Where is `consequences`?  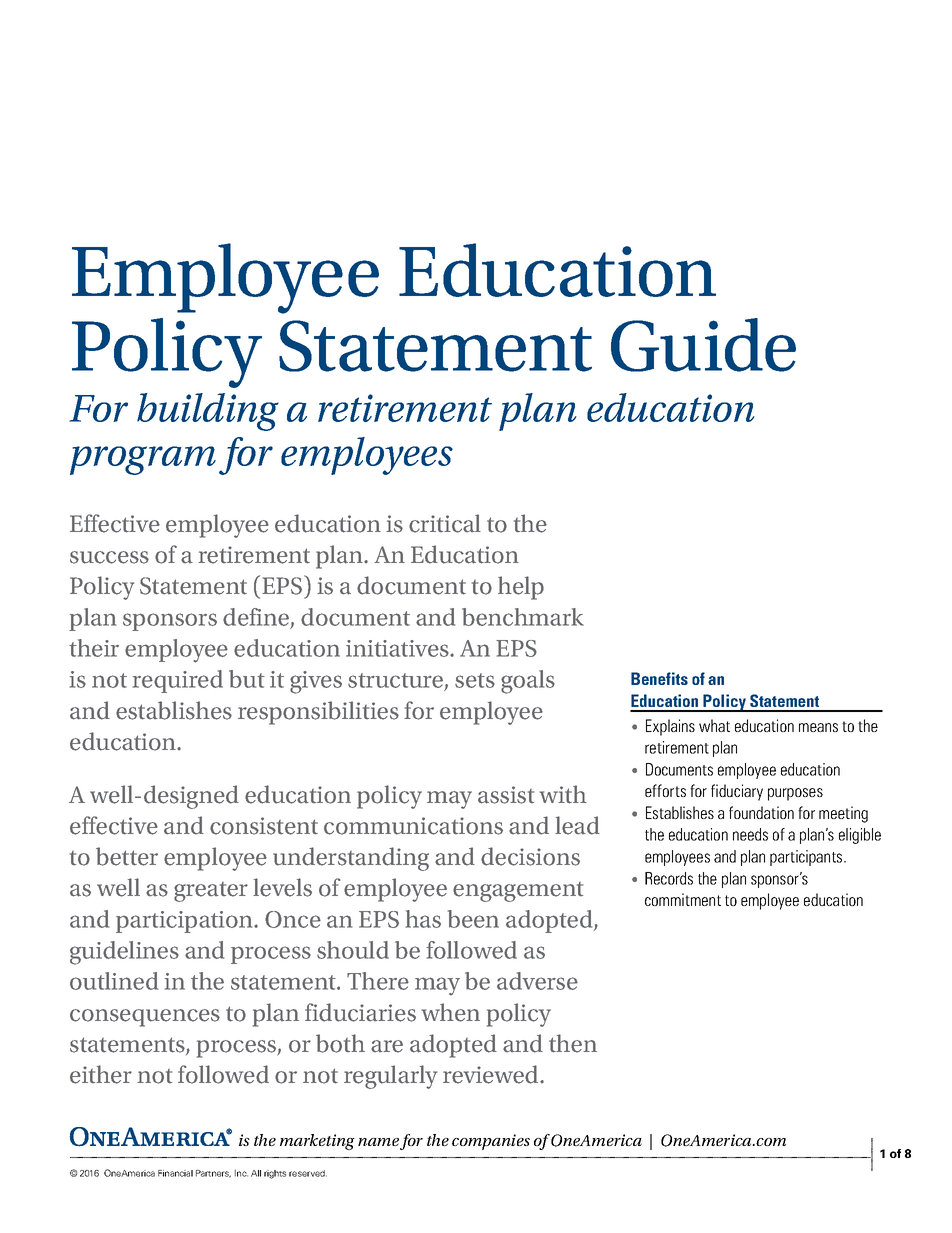 consequences is located at coordinates (145, 1018).
